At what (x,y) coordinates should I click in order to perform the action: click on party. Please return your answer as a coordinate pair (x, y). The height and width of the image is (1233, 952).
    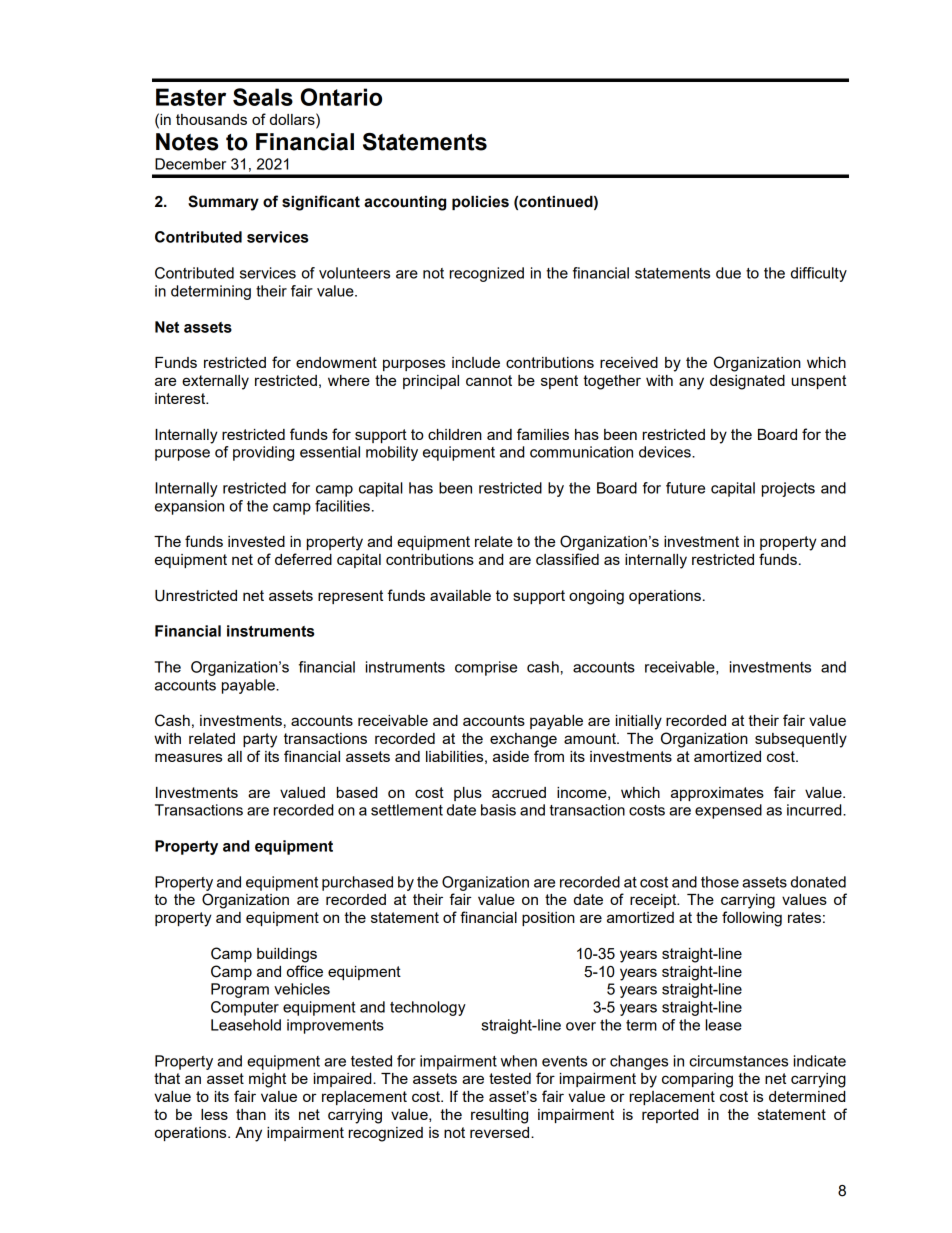
    Looking at the image, I should click on (260, 740).
